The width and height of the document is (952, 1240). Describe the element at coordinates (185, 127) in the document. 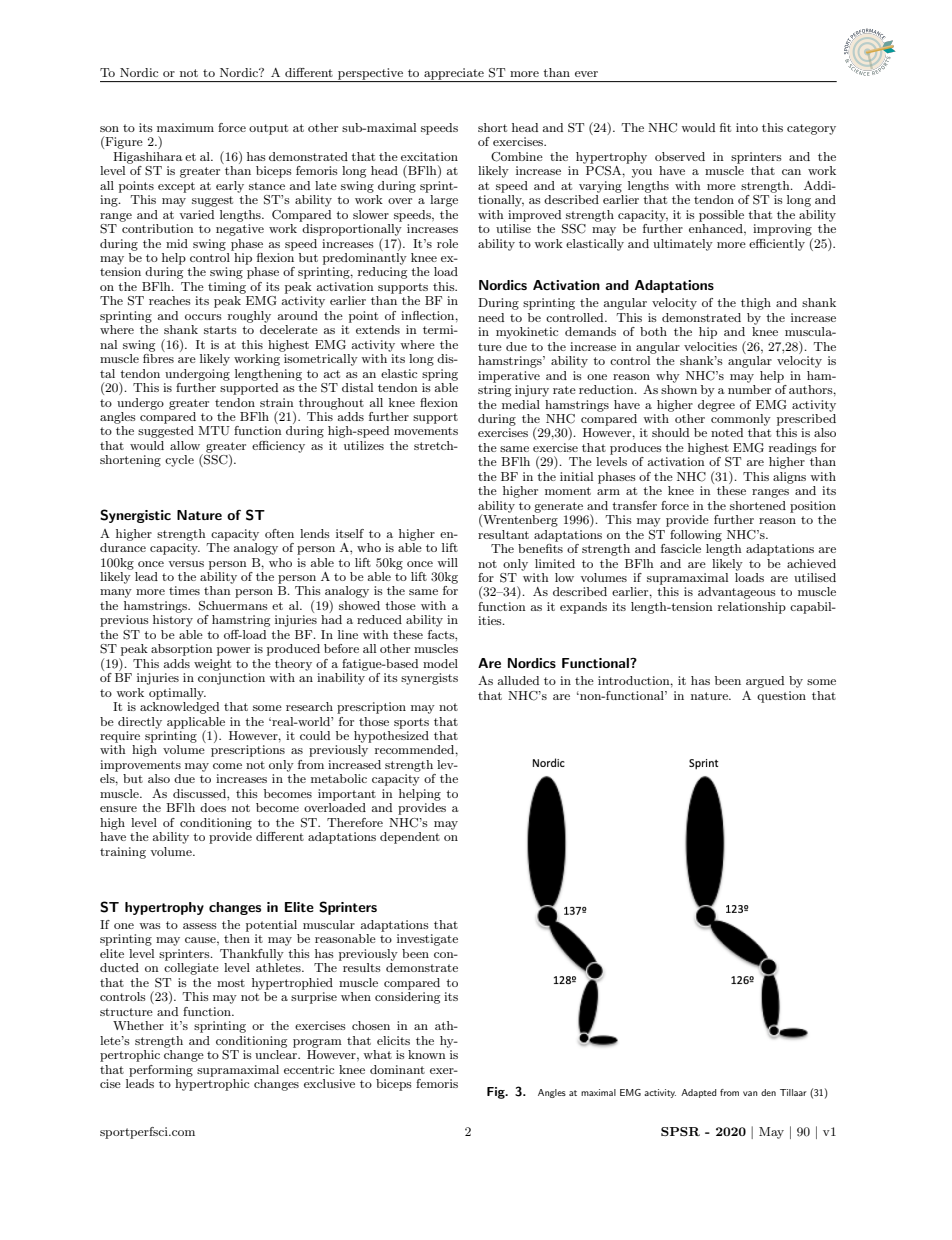

I see `maximum` at that location.
